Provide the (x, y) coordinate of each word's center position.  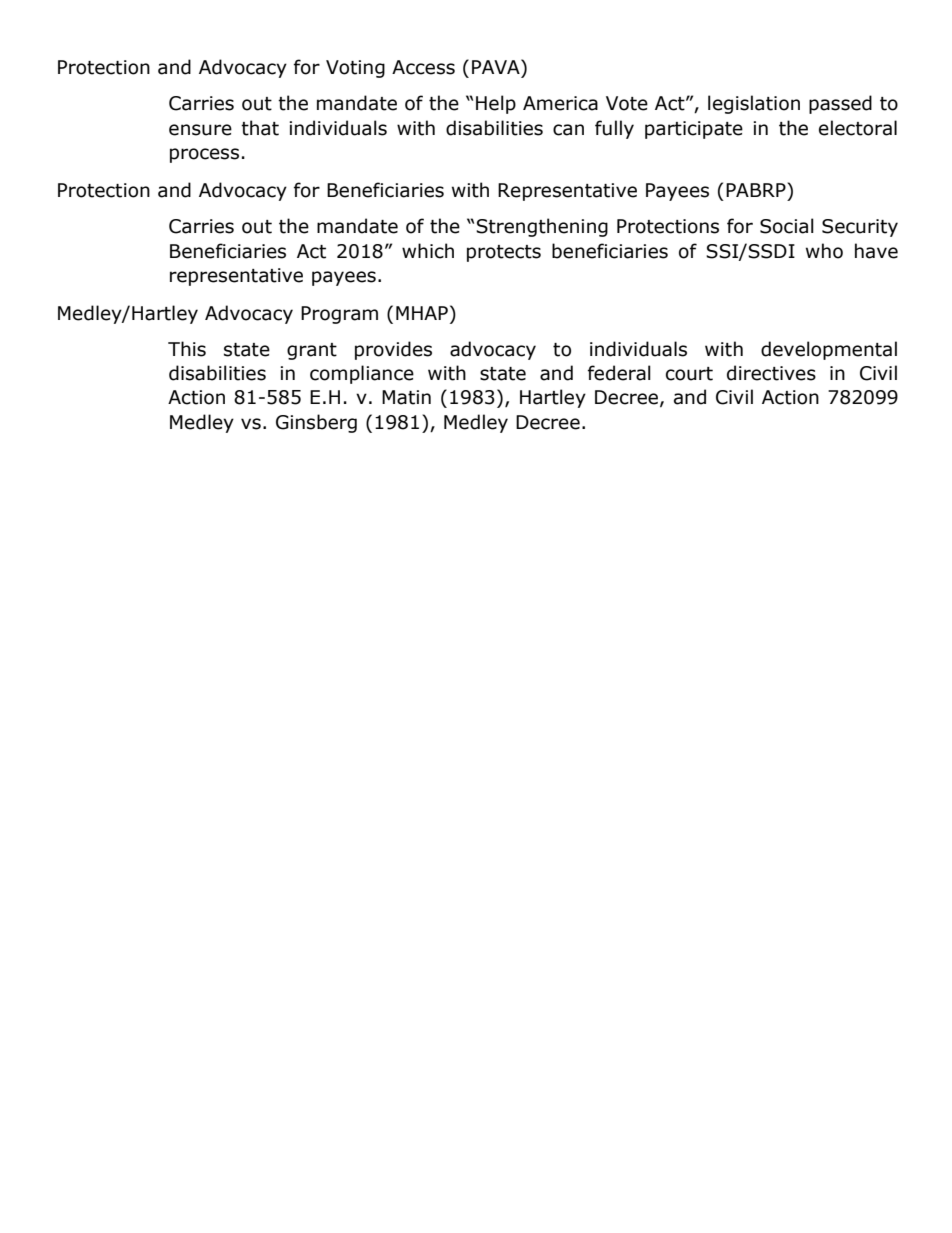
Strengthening (542, 227)
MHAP (422, 313)
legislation (754, 104)
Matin (406, 397)
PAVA (497, 66)
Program (339, 315)
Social (787, 226)
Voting (355, 69)
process (204, 155)
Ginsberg (316, 423)
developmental (829, 350)
